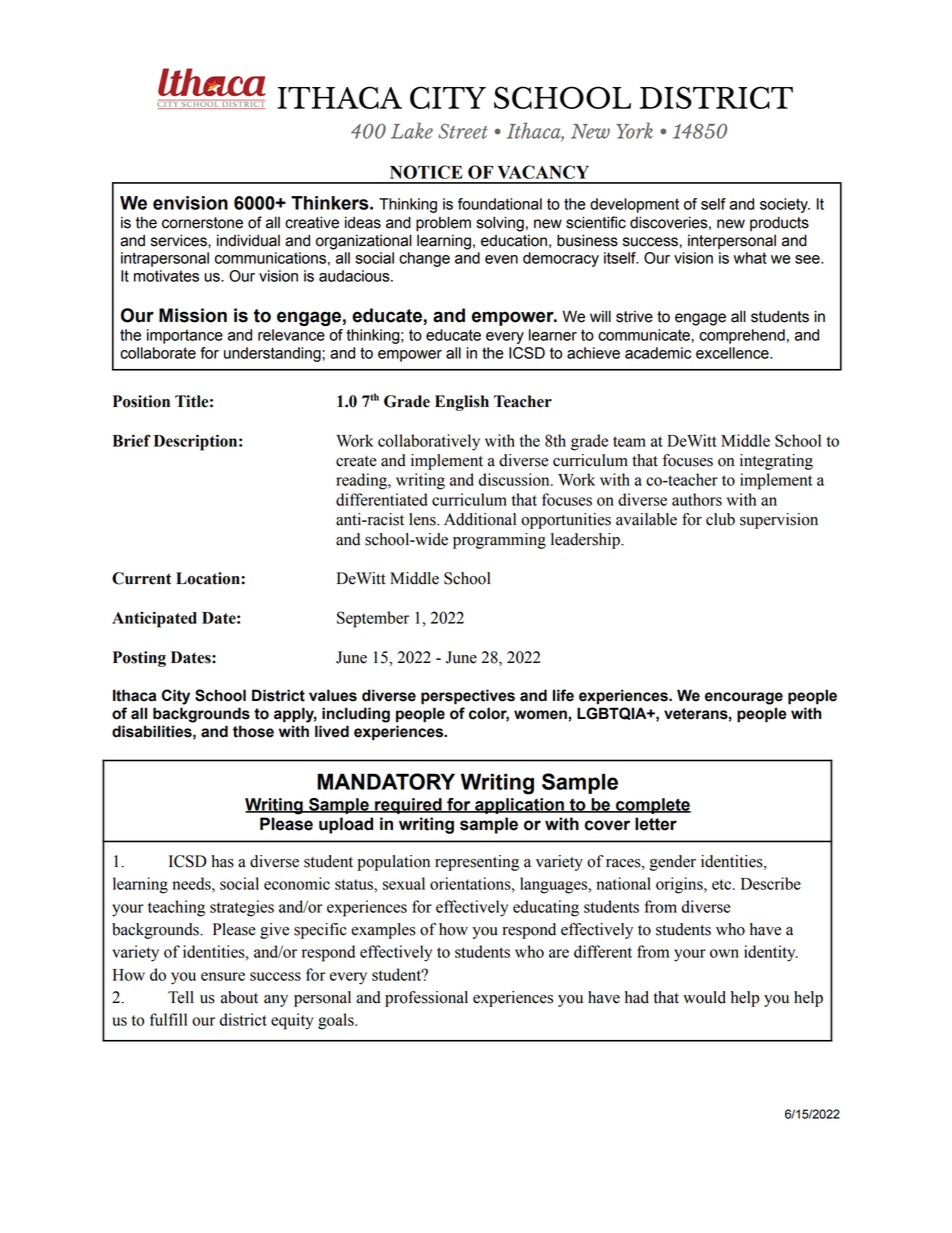 The image size is (952, 1233). I want to click on Location, so click(209, 578).
